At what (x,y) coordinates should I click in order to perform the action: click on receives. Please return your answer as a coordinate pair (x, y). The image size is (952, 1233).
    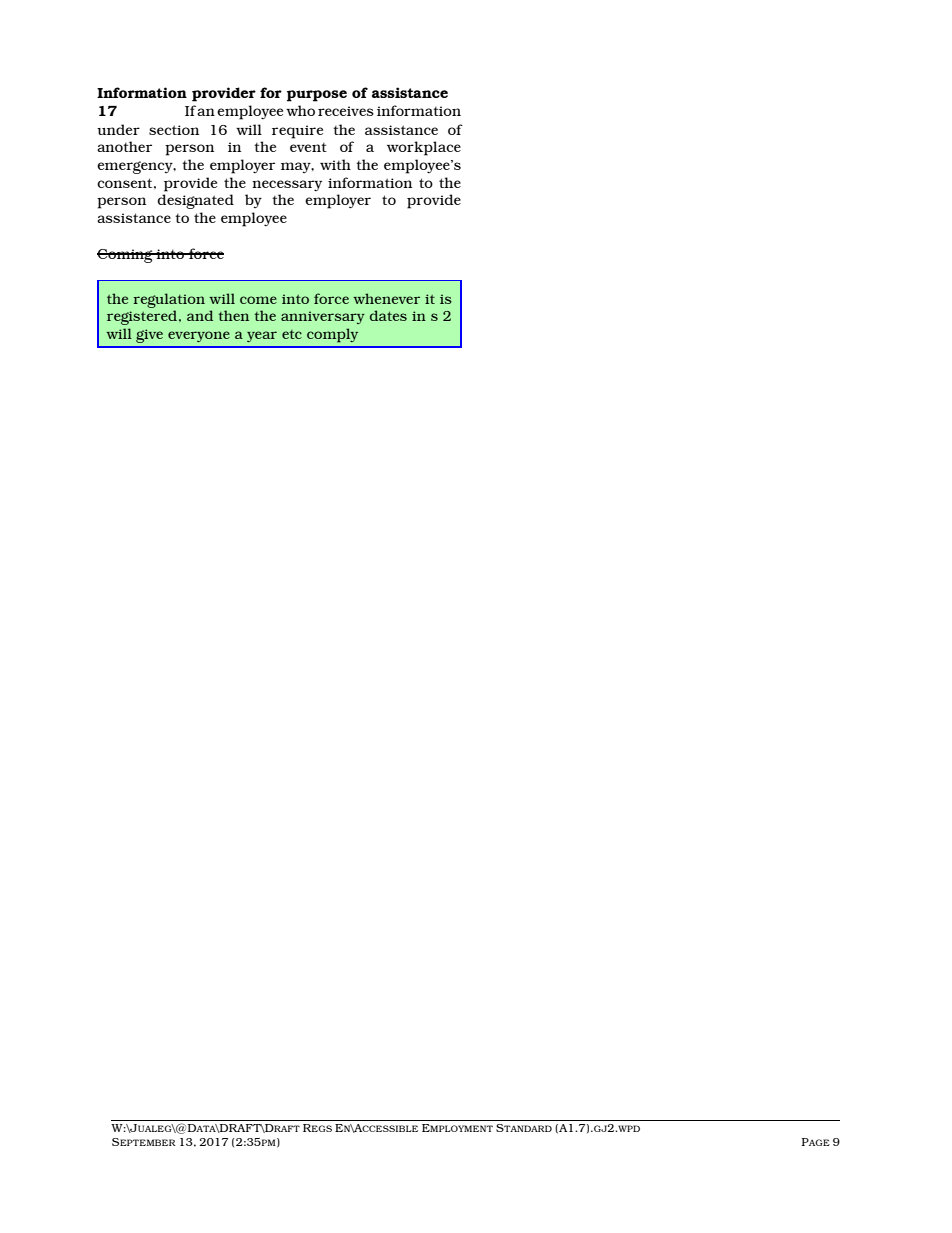
    Looking at the image, I should click on (346, 111).
